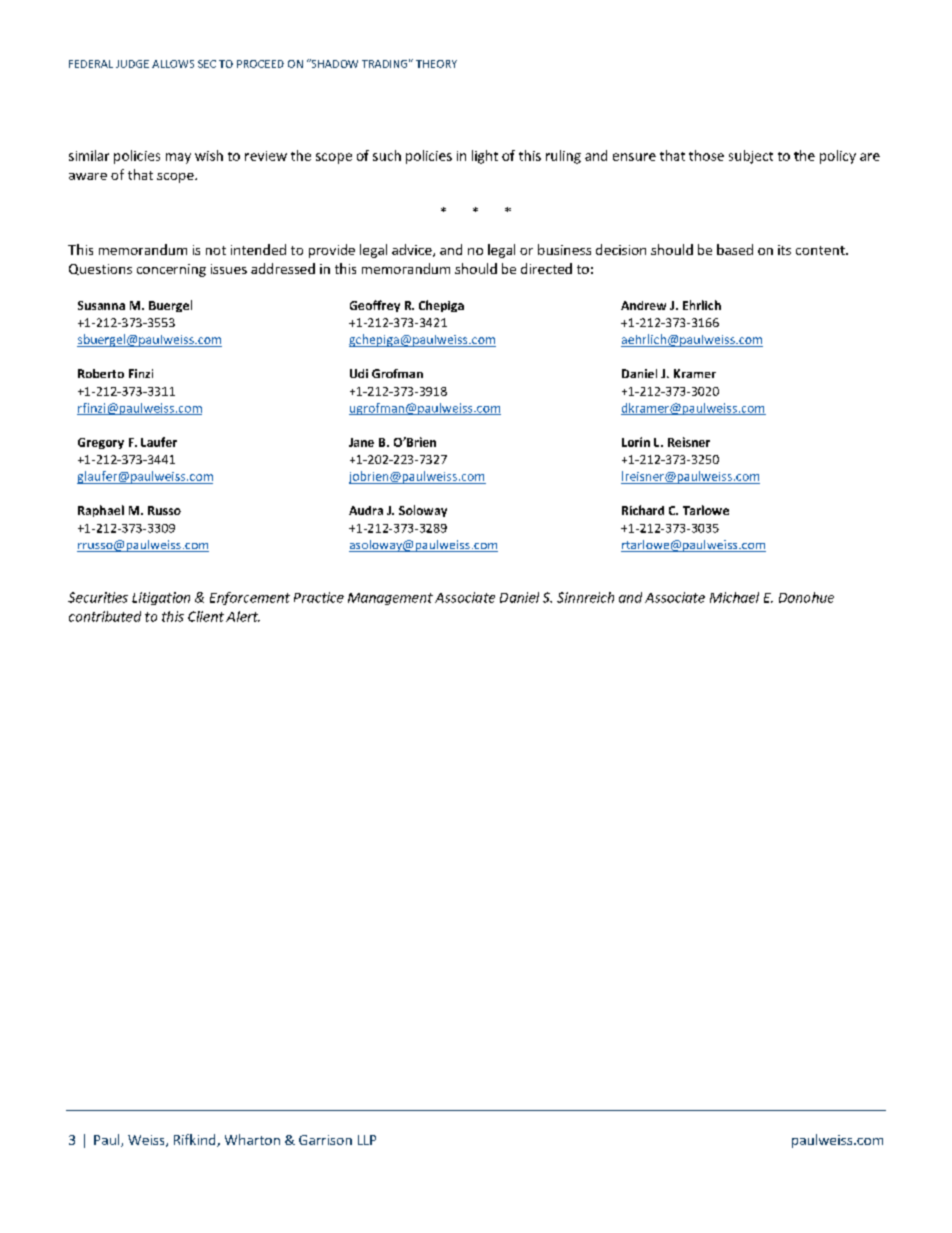  What do you see at coordinates (252, 1139) in the screenshot?
I see `Wharton` at bounding box center [252, 1139].
